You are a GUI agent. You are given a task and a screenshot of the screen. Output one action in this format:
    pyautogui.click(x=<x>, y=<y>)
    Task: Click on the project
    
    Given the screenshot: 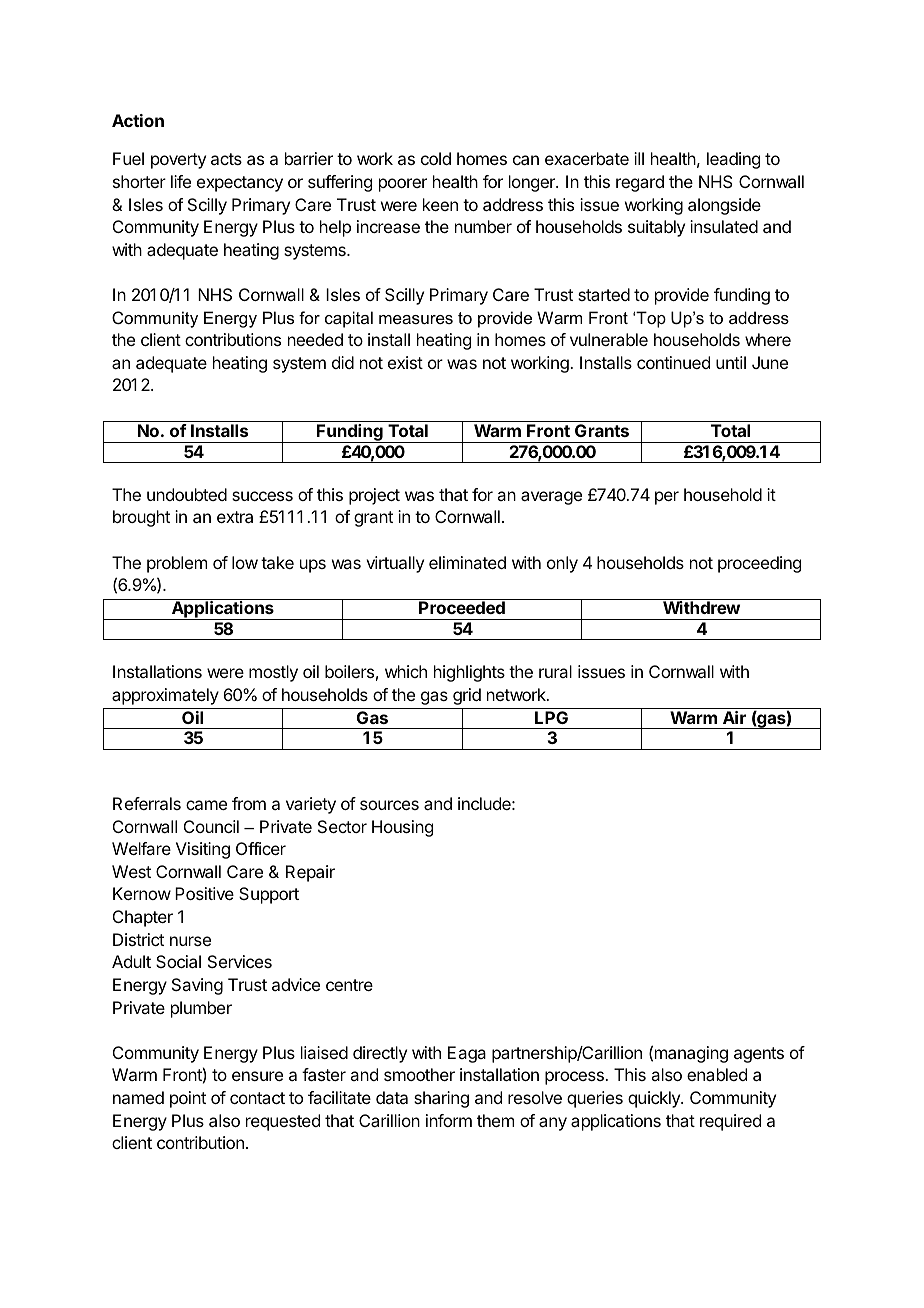 What is the action you would take?
    pyautogui.click(x=374, y=496)
